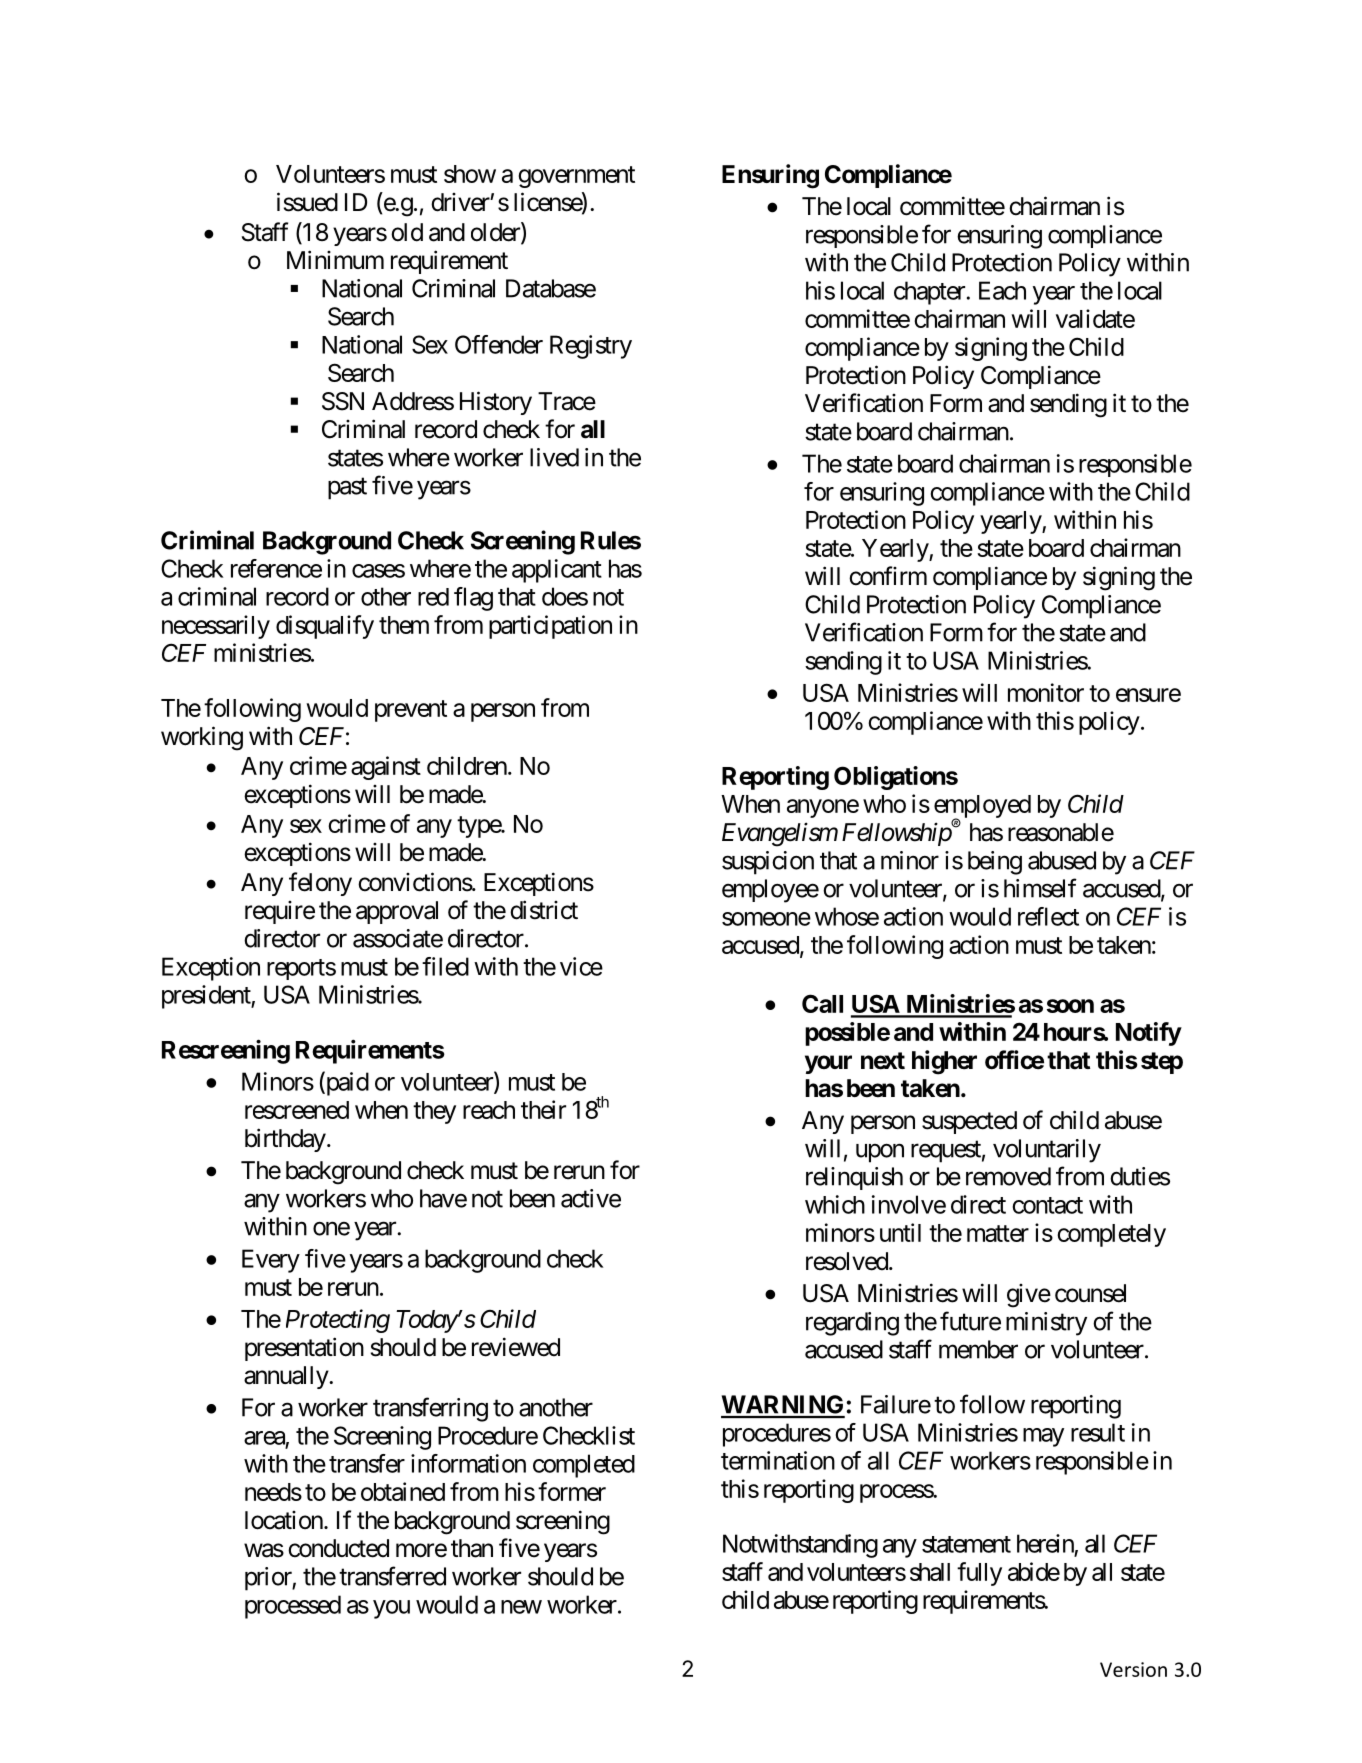 Image resolution: width=1362 pixels, height=1763 pixels. What do you see at coordinates (325, 627) in the image?
I see `disqualify` at bounding box center [325, 627].
